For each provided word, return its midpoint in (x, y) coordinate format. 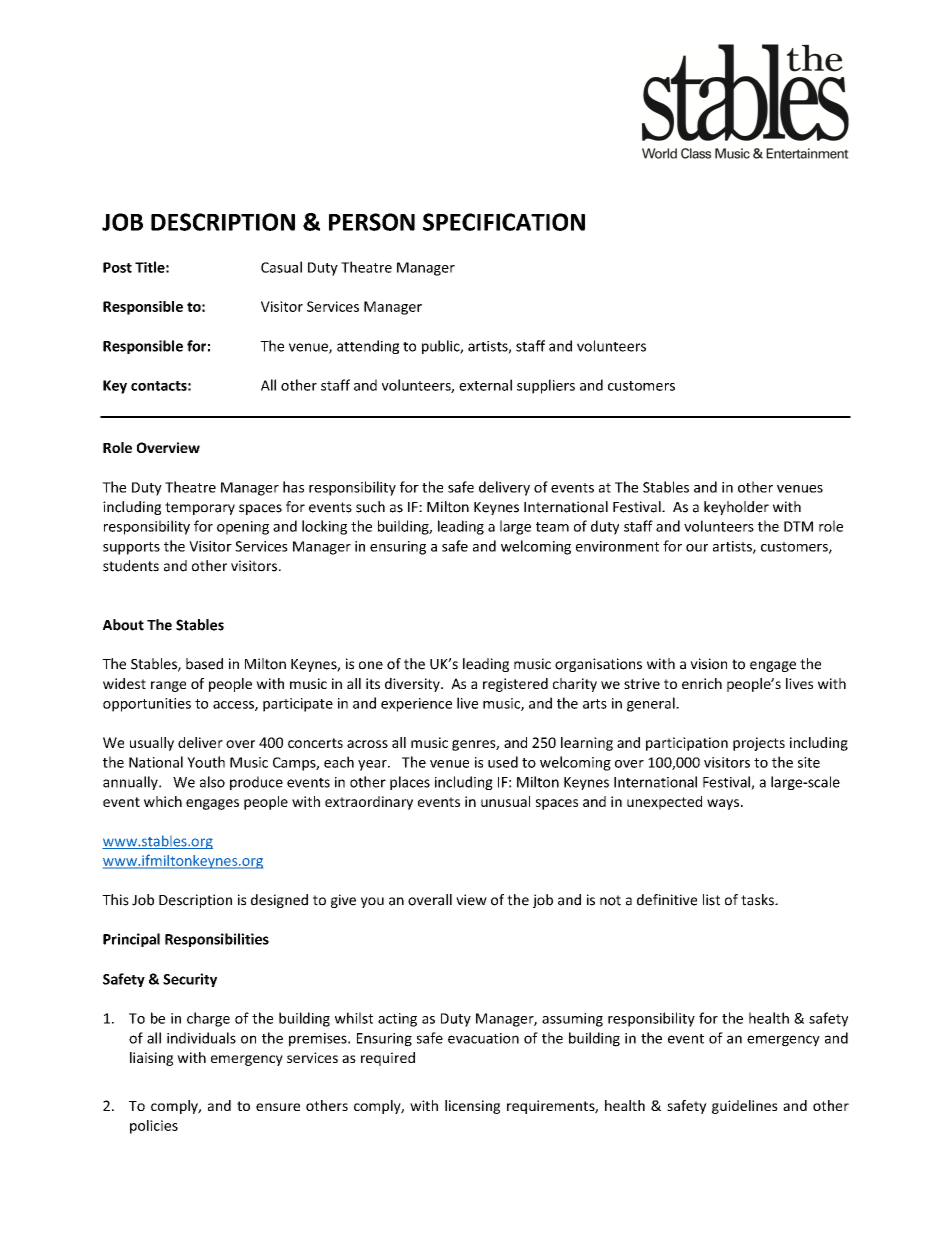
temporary (200, 508)
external (485, 385)
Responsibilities (217, 940)
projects (759, 744)
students (131, 566)
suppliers (546, 386)
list (711, 900)
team (552, 527)
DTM (798, 526)
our (697, 548)
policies (154, 1127)
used (503, 762)
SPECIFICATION (504, 222)
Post (117, 267)
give (343, 901)
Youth (206, 762)
